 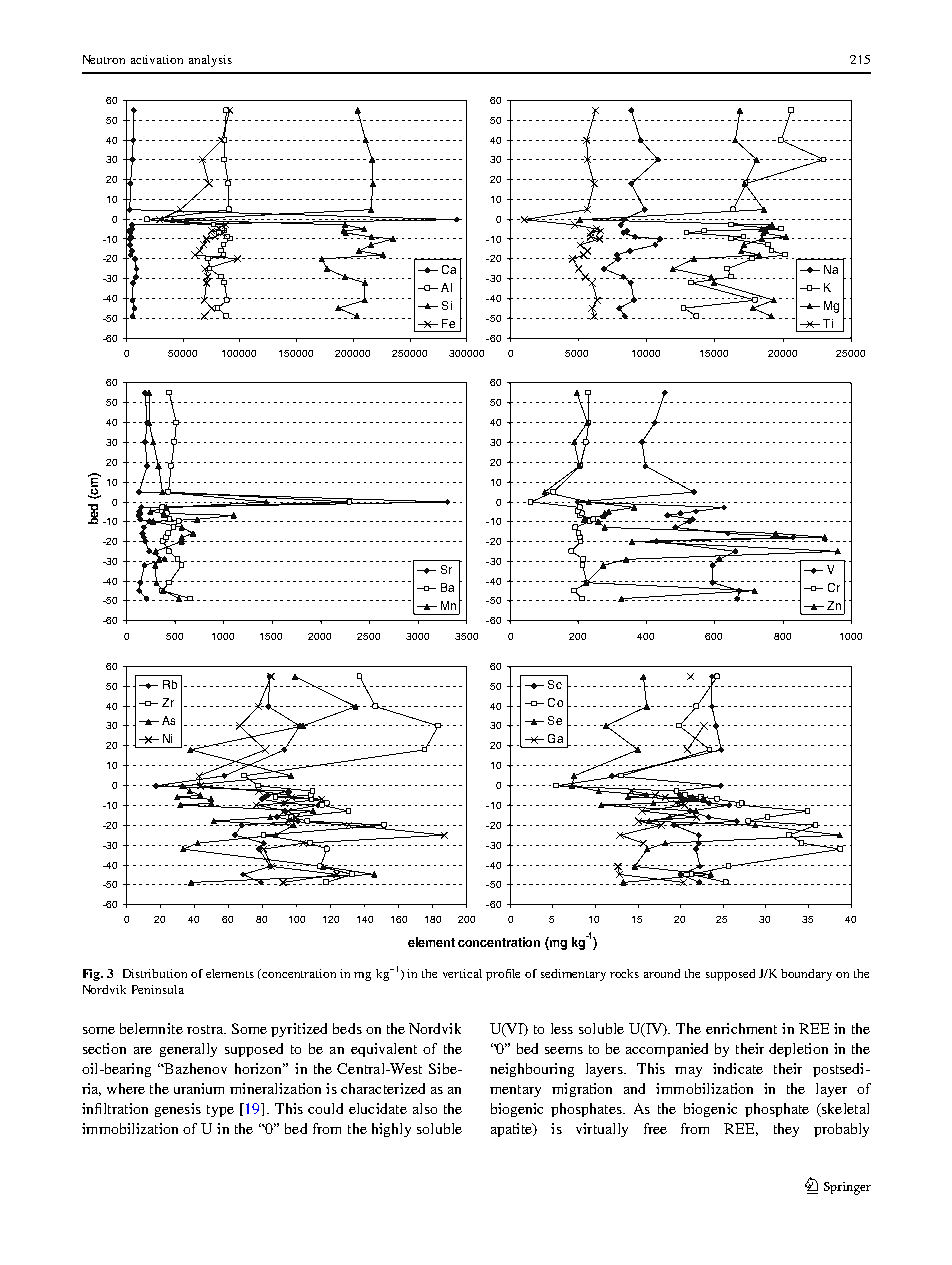 I want to click on Distribution, so click(x=155, y=973).
